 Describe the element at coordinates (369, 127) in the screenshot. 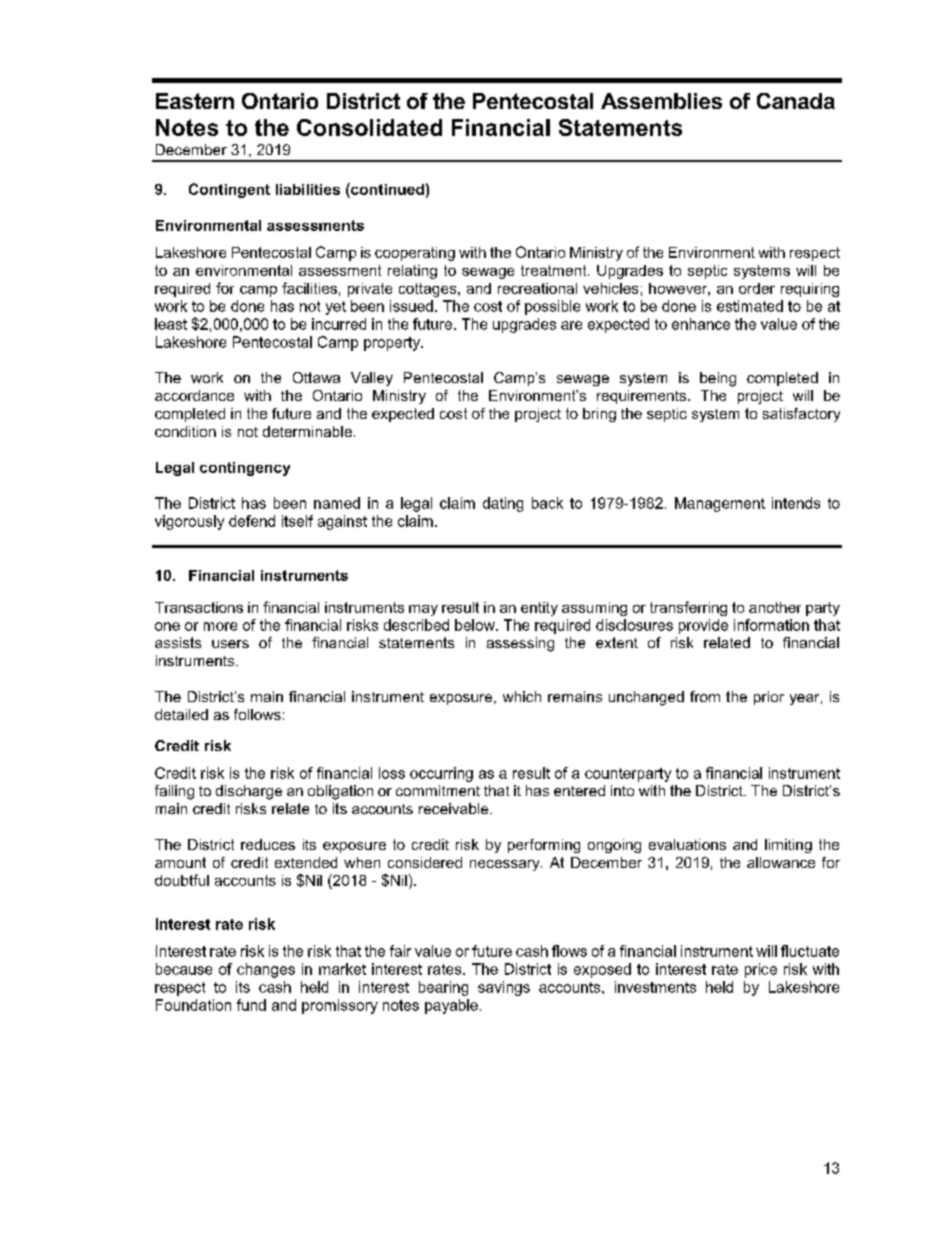

I see `Consolidated` at that location.
